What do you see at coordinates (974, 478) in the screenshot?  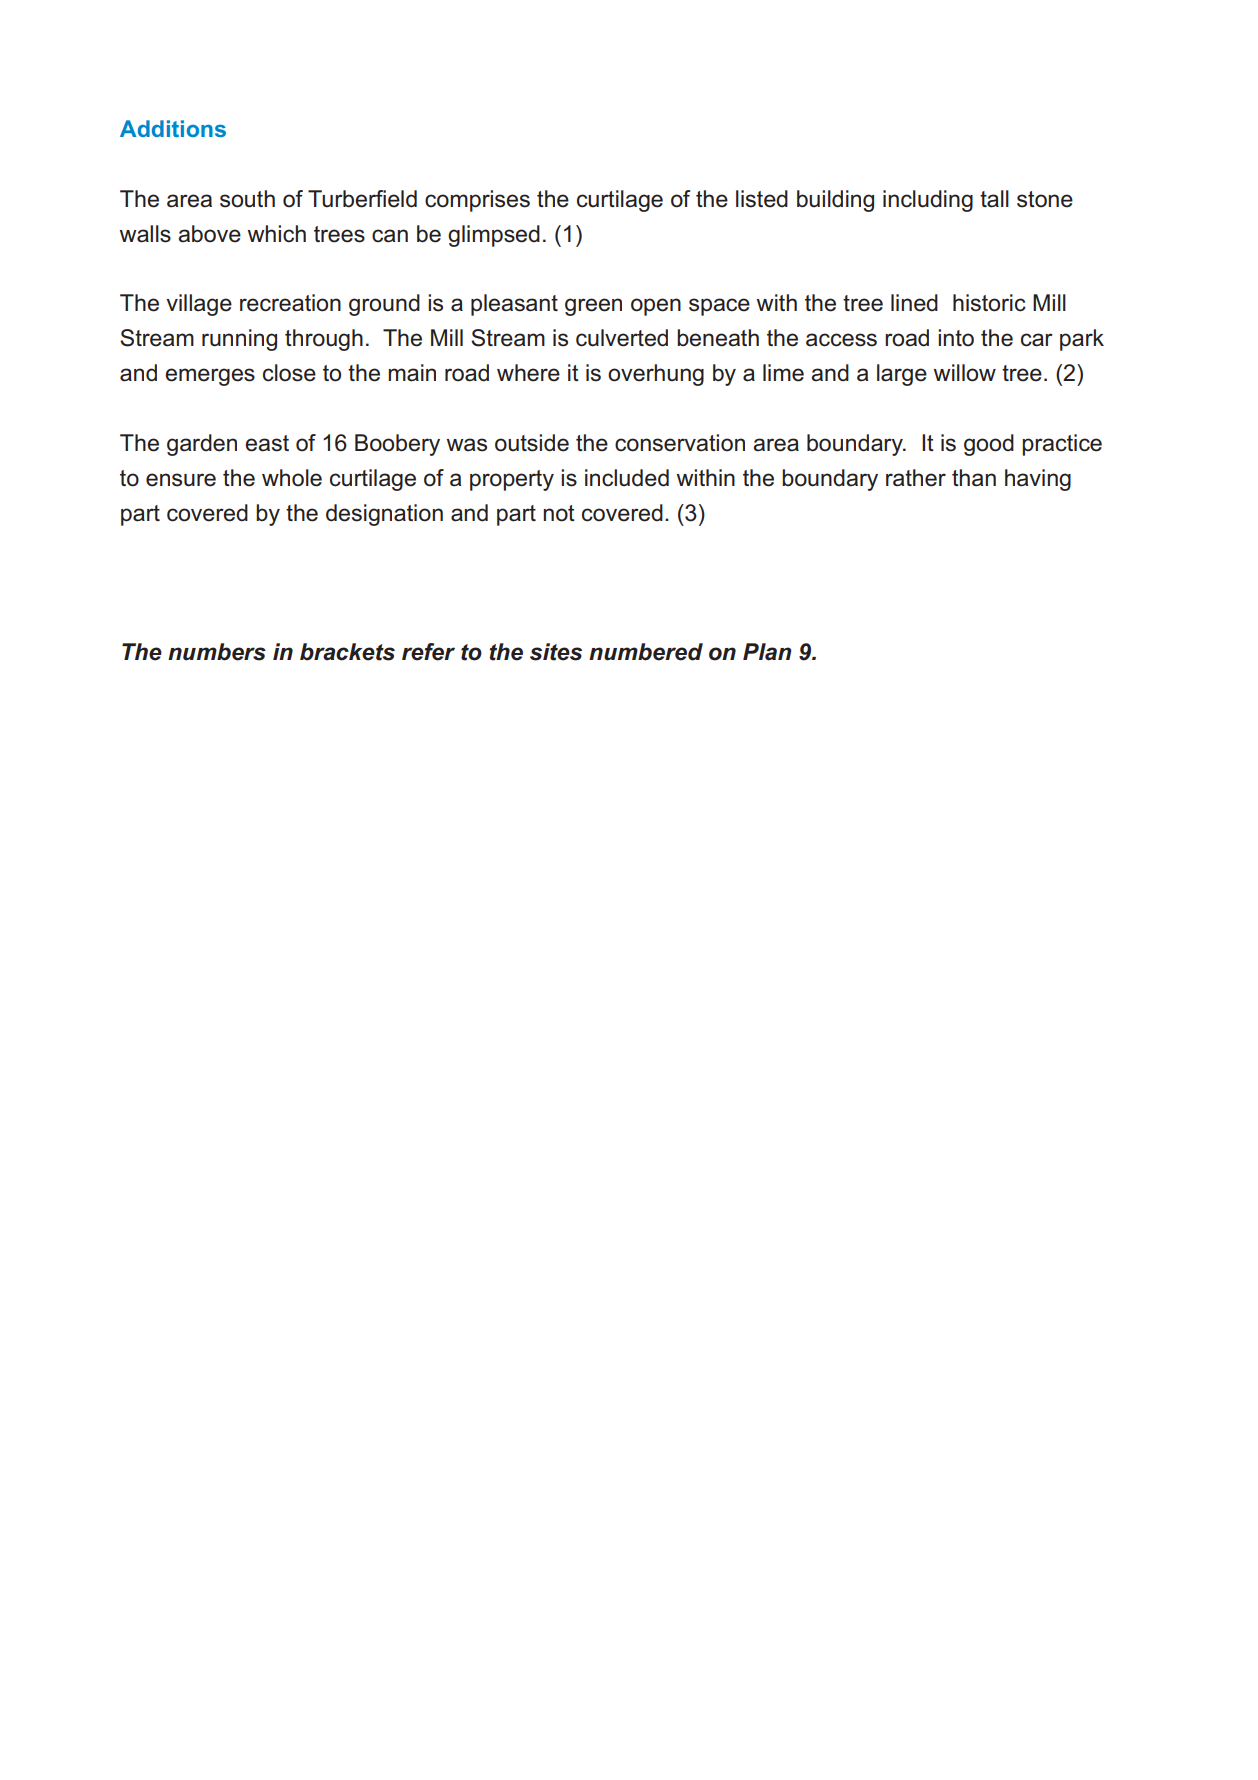 I see `than` at bounding box center [974, 478].
